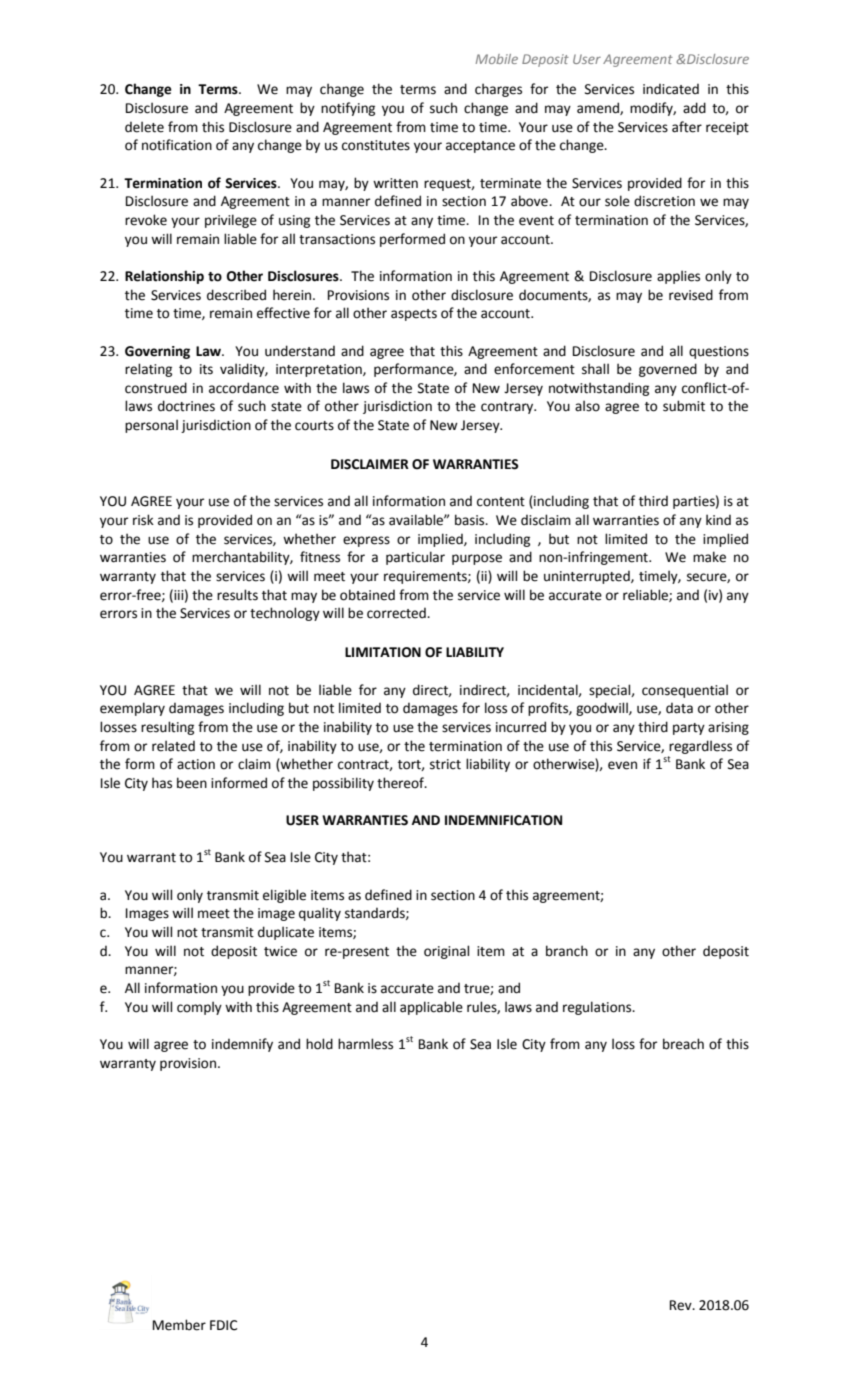  Describe the element at coordinates (143, 520) in the screenshot. I see `risk` at that location.
